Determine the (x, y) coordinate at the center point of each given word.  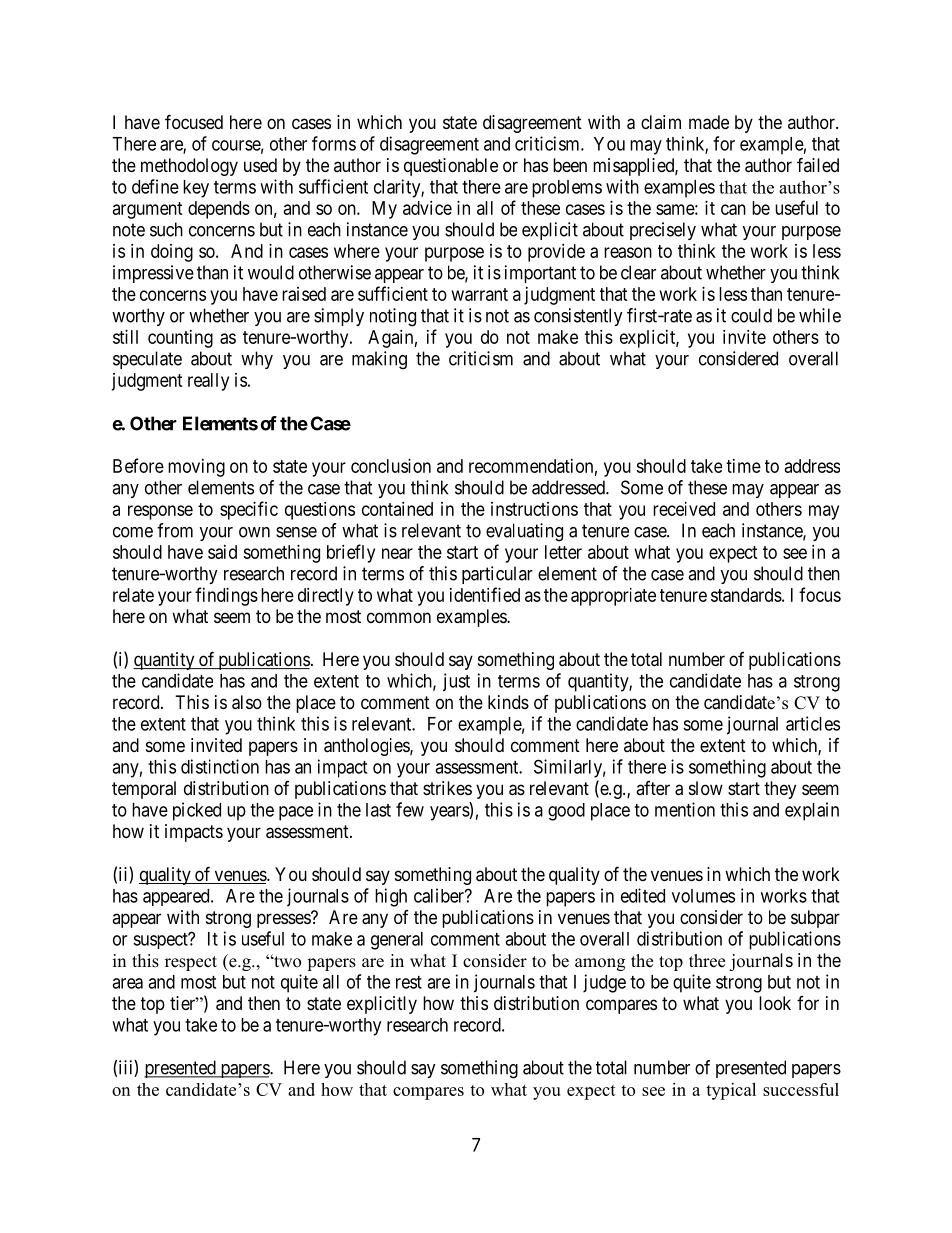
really (208, 382)
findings (226, 596)
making (379, 360)
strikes (447, 788)
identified (485, 594)
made (709, 122)
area (127, 983)
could (751, 315)
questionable (451, 167)
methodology (189, 167)
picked (197, 811)
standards (746, 595)
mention (685, 809)
